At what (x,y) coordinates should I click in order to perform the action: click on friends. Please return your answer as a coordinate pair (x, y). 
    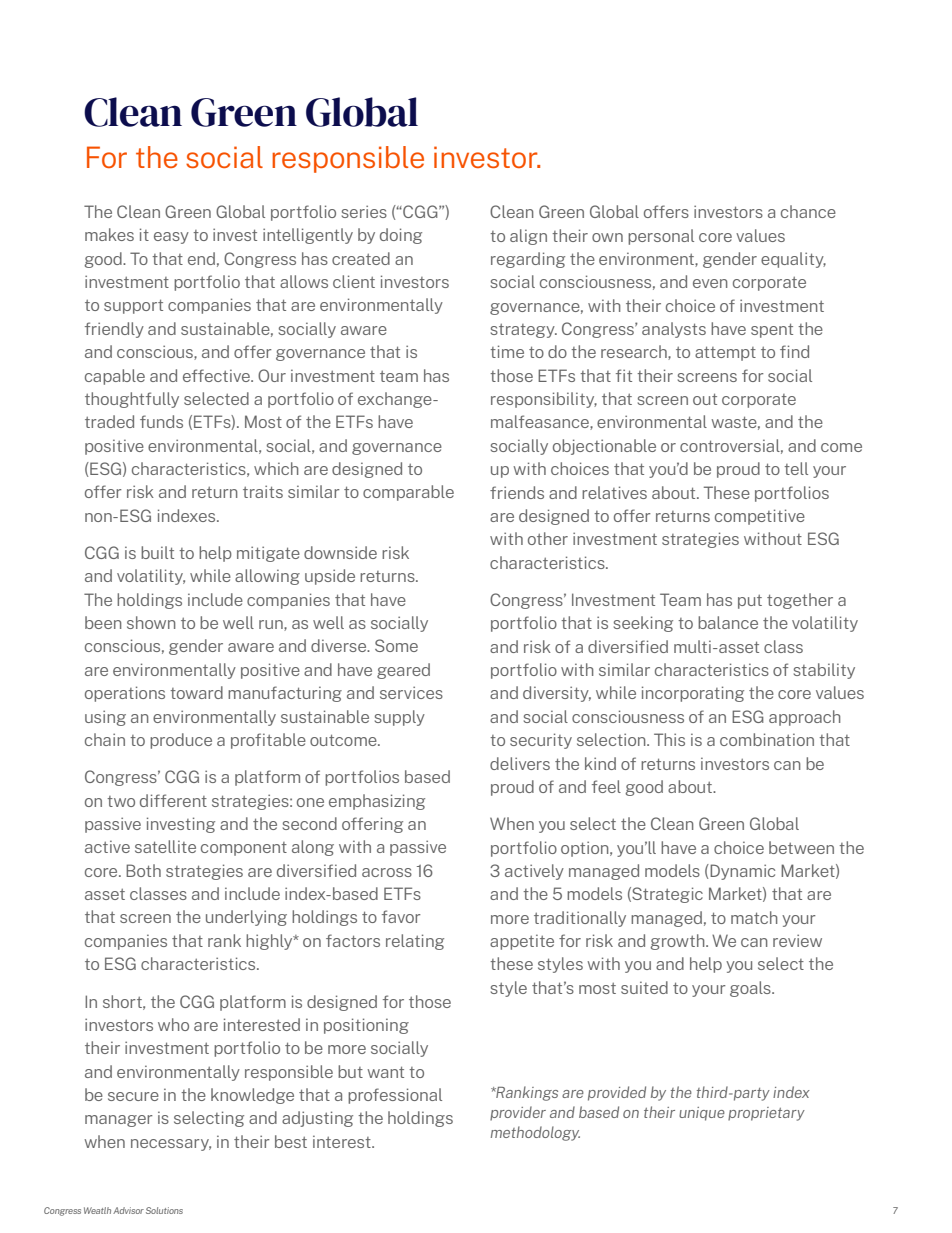
    Looking at the image, I should click on (517, 492).
